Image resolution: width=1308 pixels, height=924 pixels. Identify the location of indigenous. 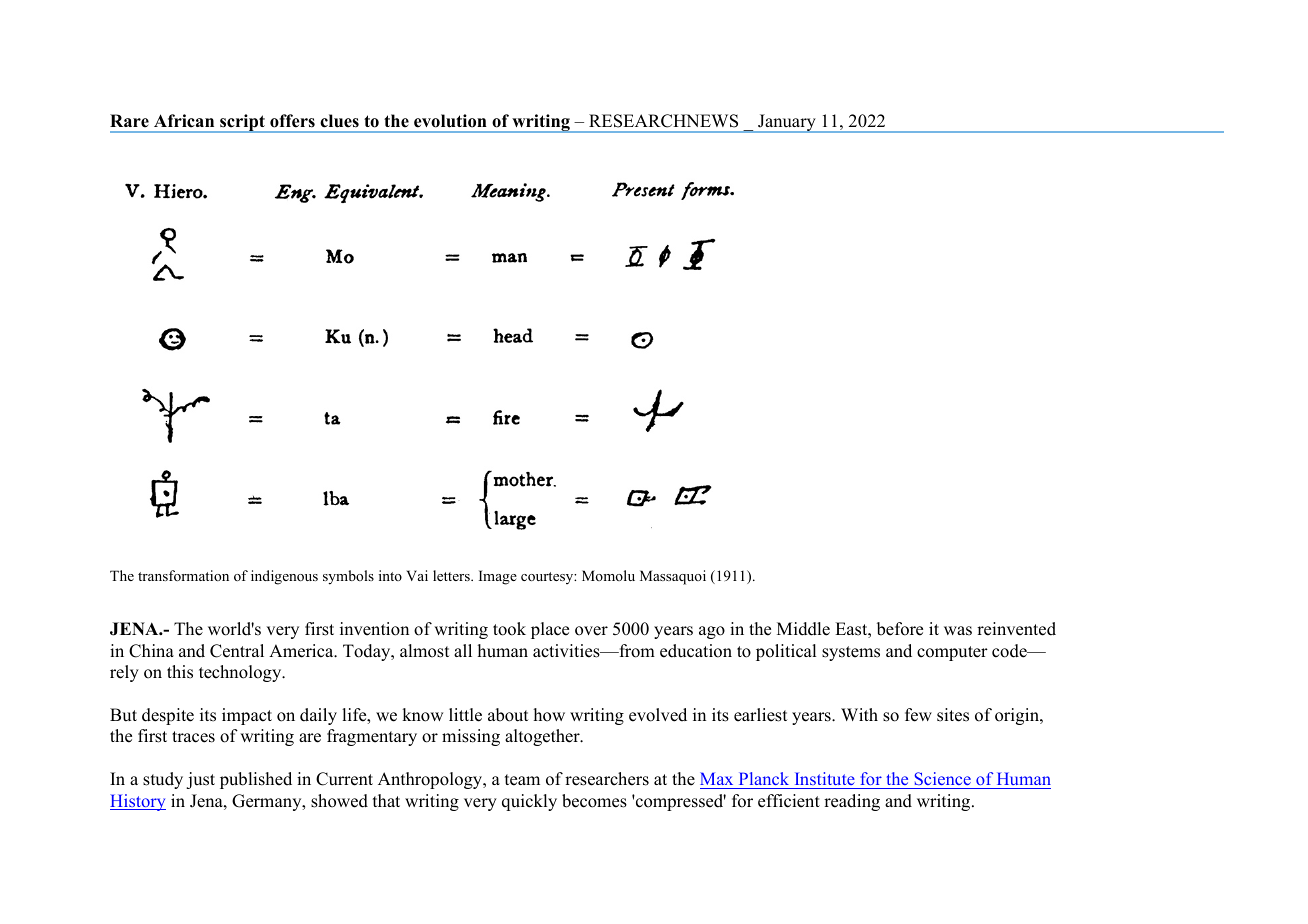
(284, 577).
